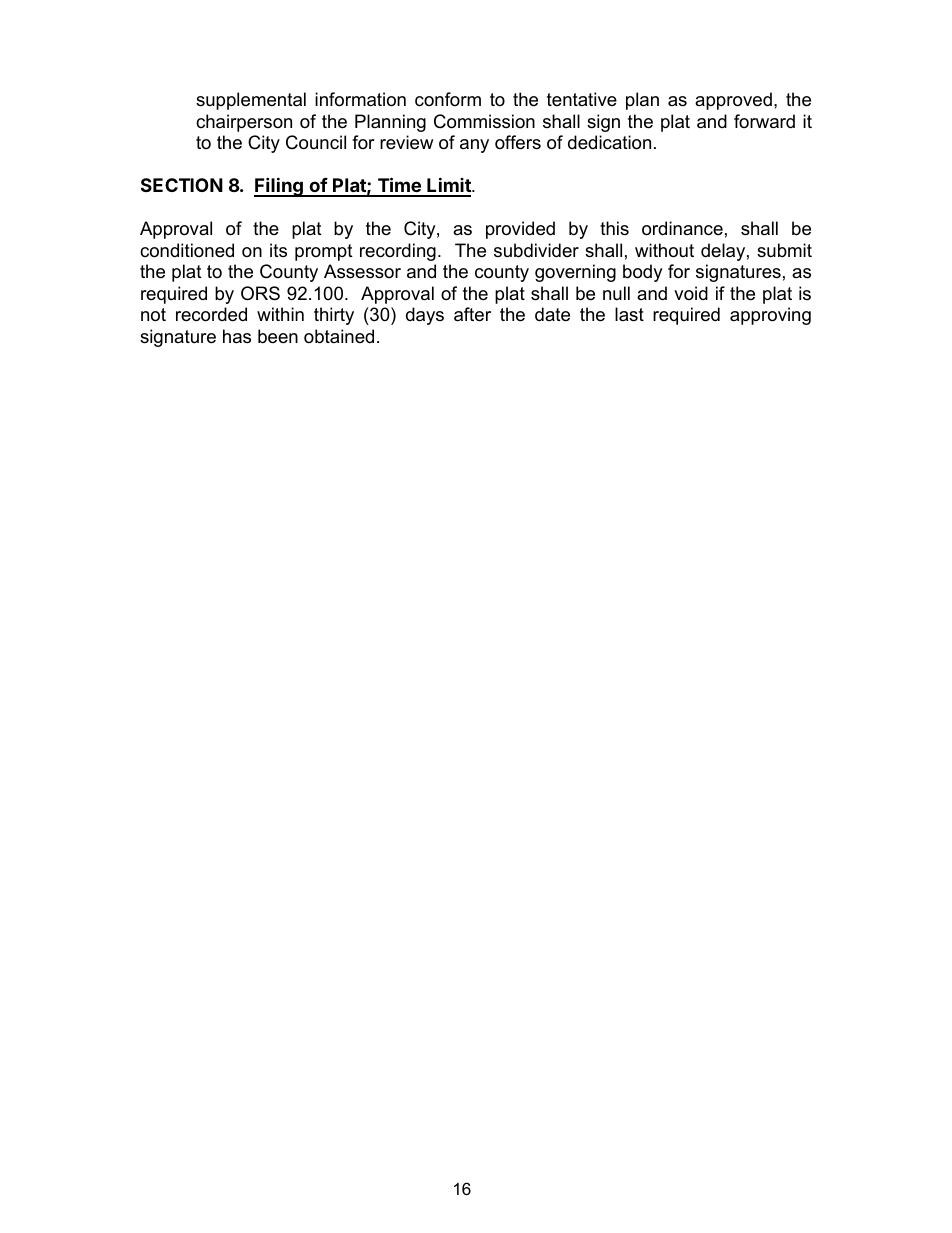 The height and width of the screenshot is (1233, 952). What do you see at coordinates (770, 316) in the screenshot?
I see `approving` at bounding box center [770, 316].
